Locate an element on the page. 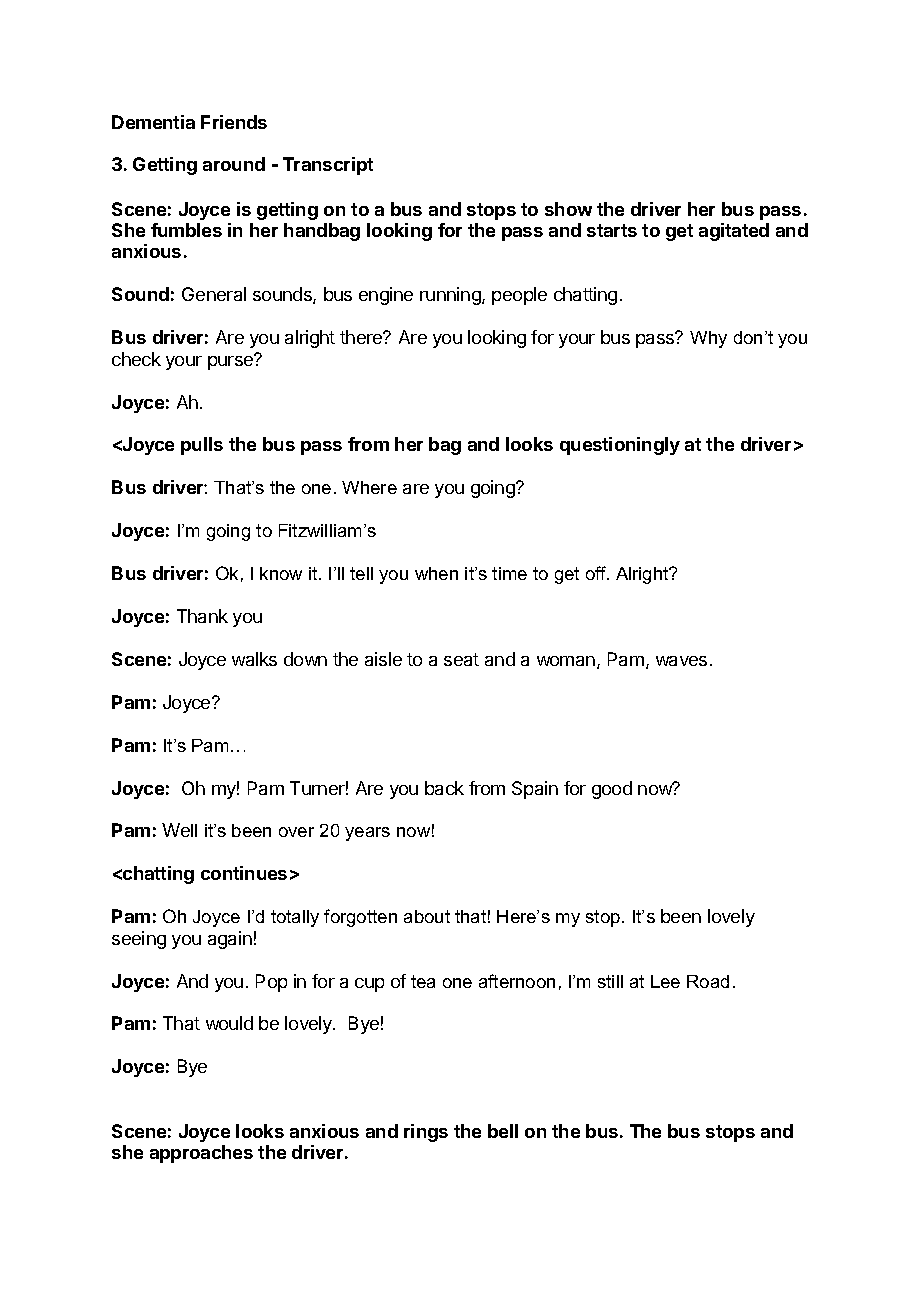 The height and width of the document is (1308, 924). seat is located at coordinates (461, 659).
